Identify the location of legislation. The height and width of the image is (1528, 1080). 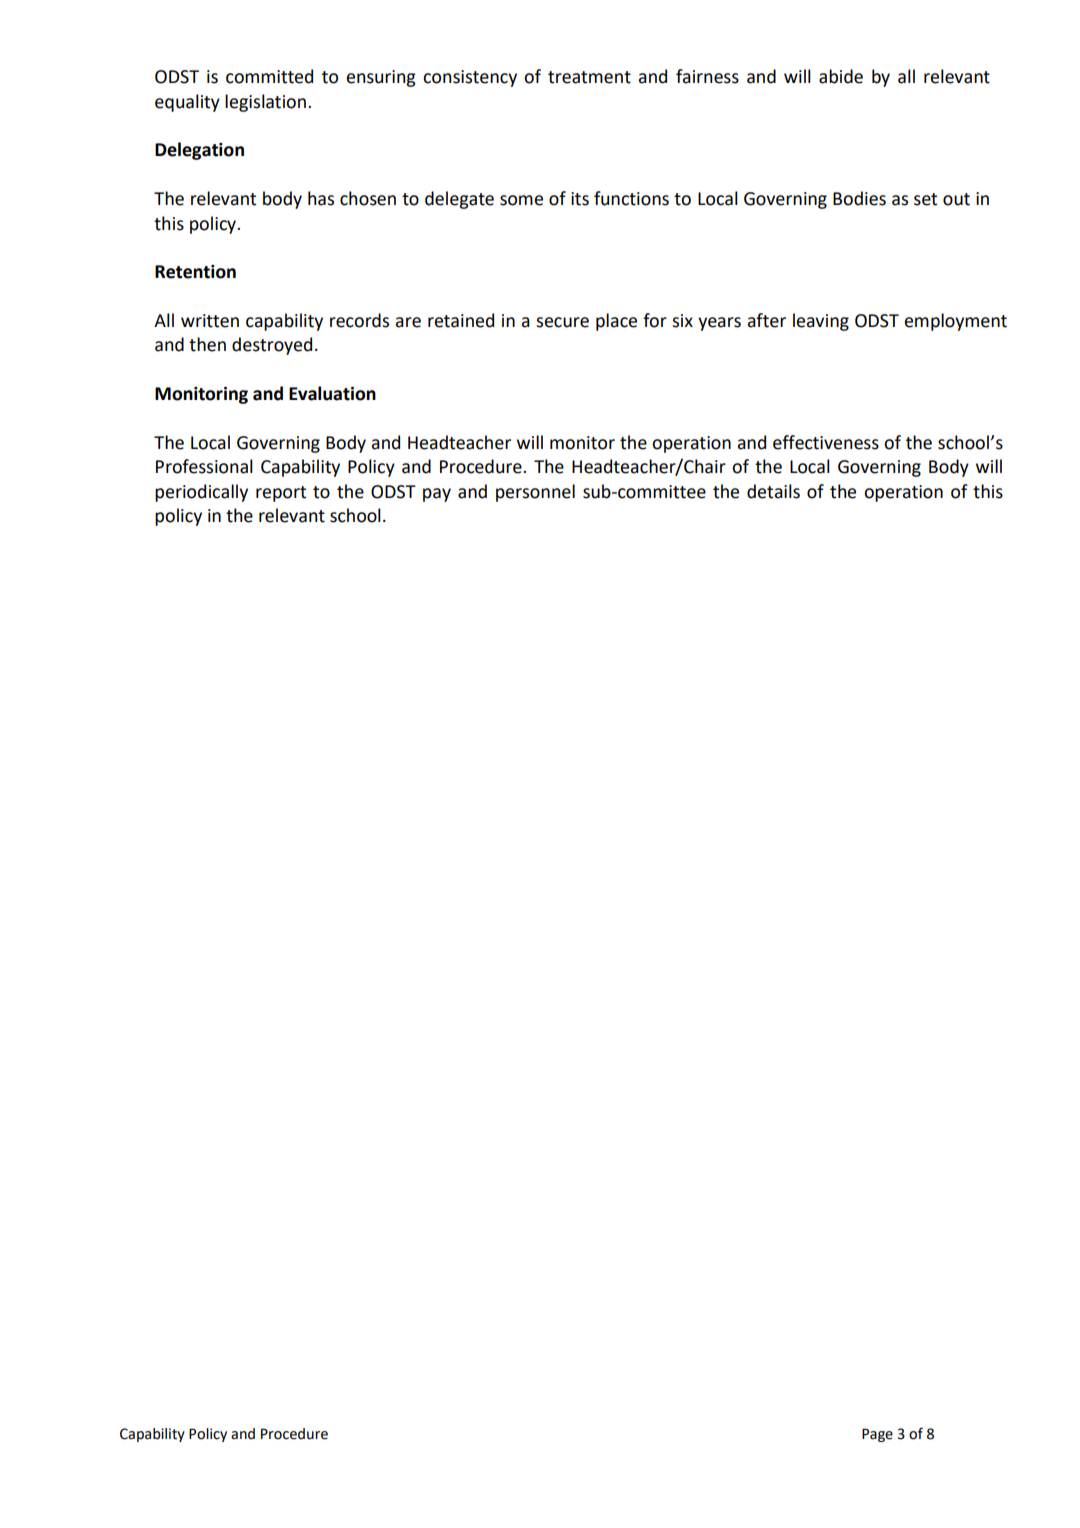
(265, 103).
